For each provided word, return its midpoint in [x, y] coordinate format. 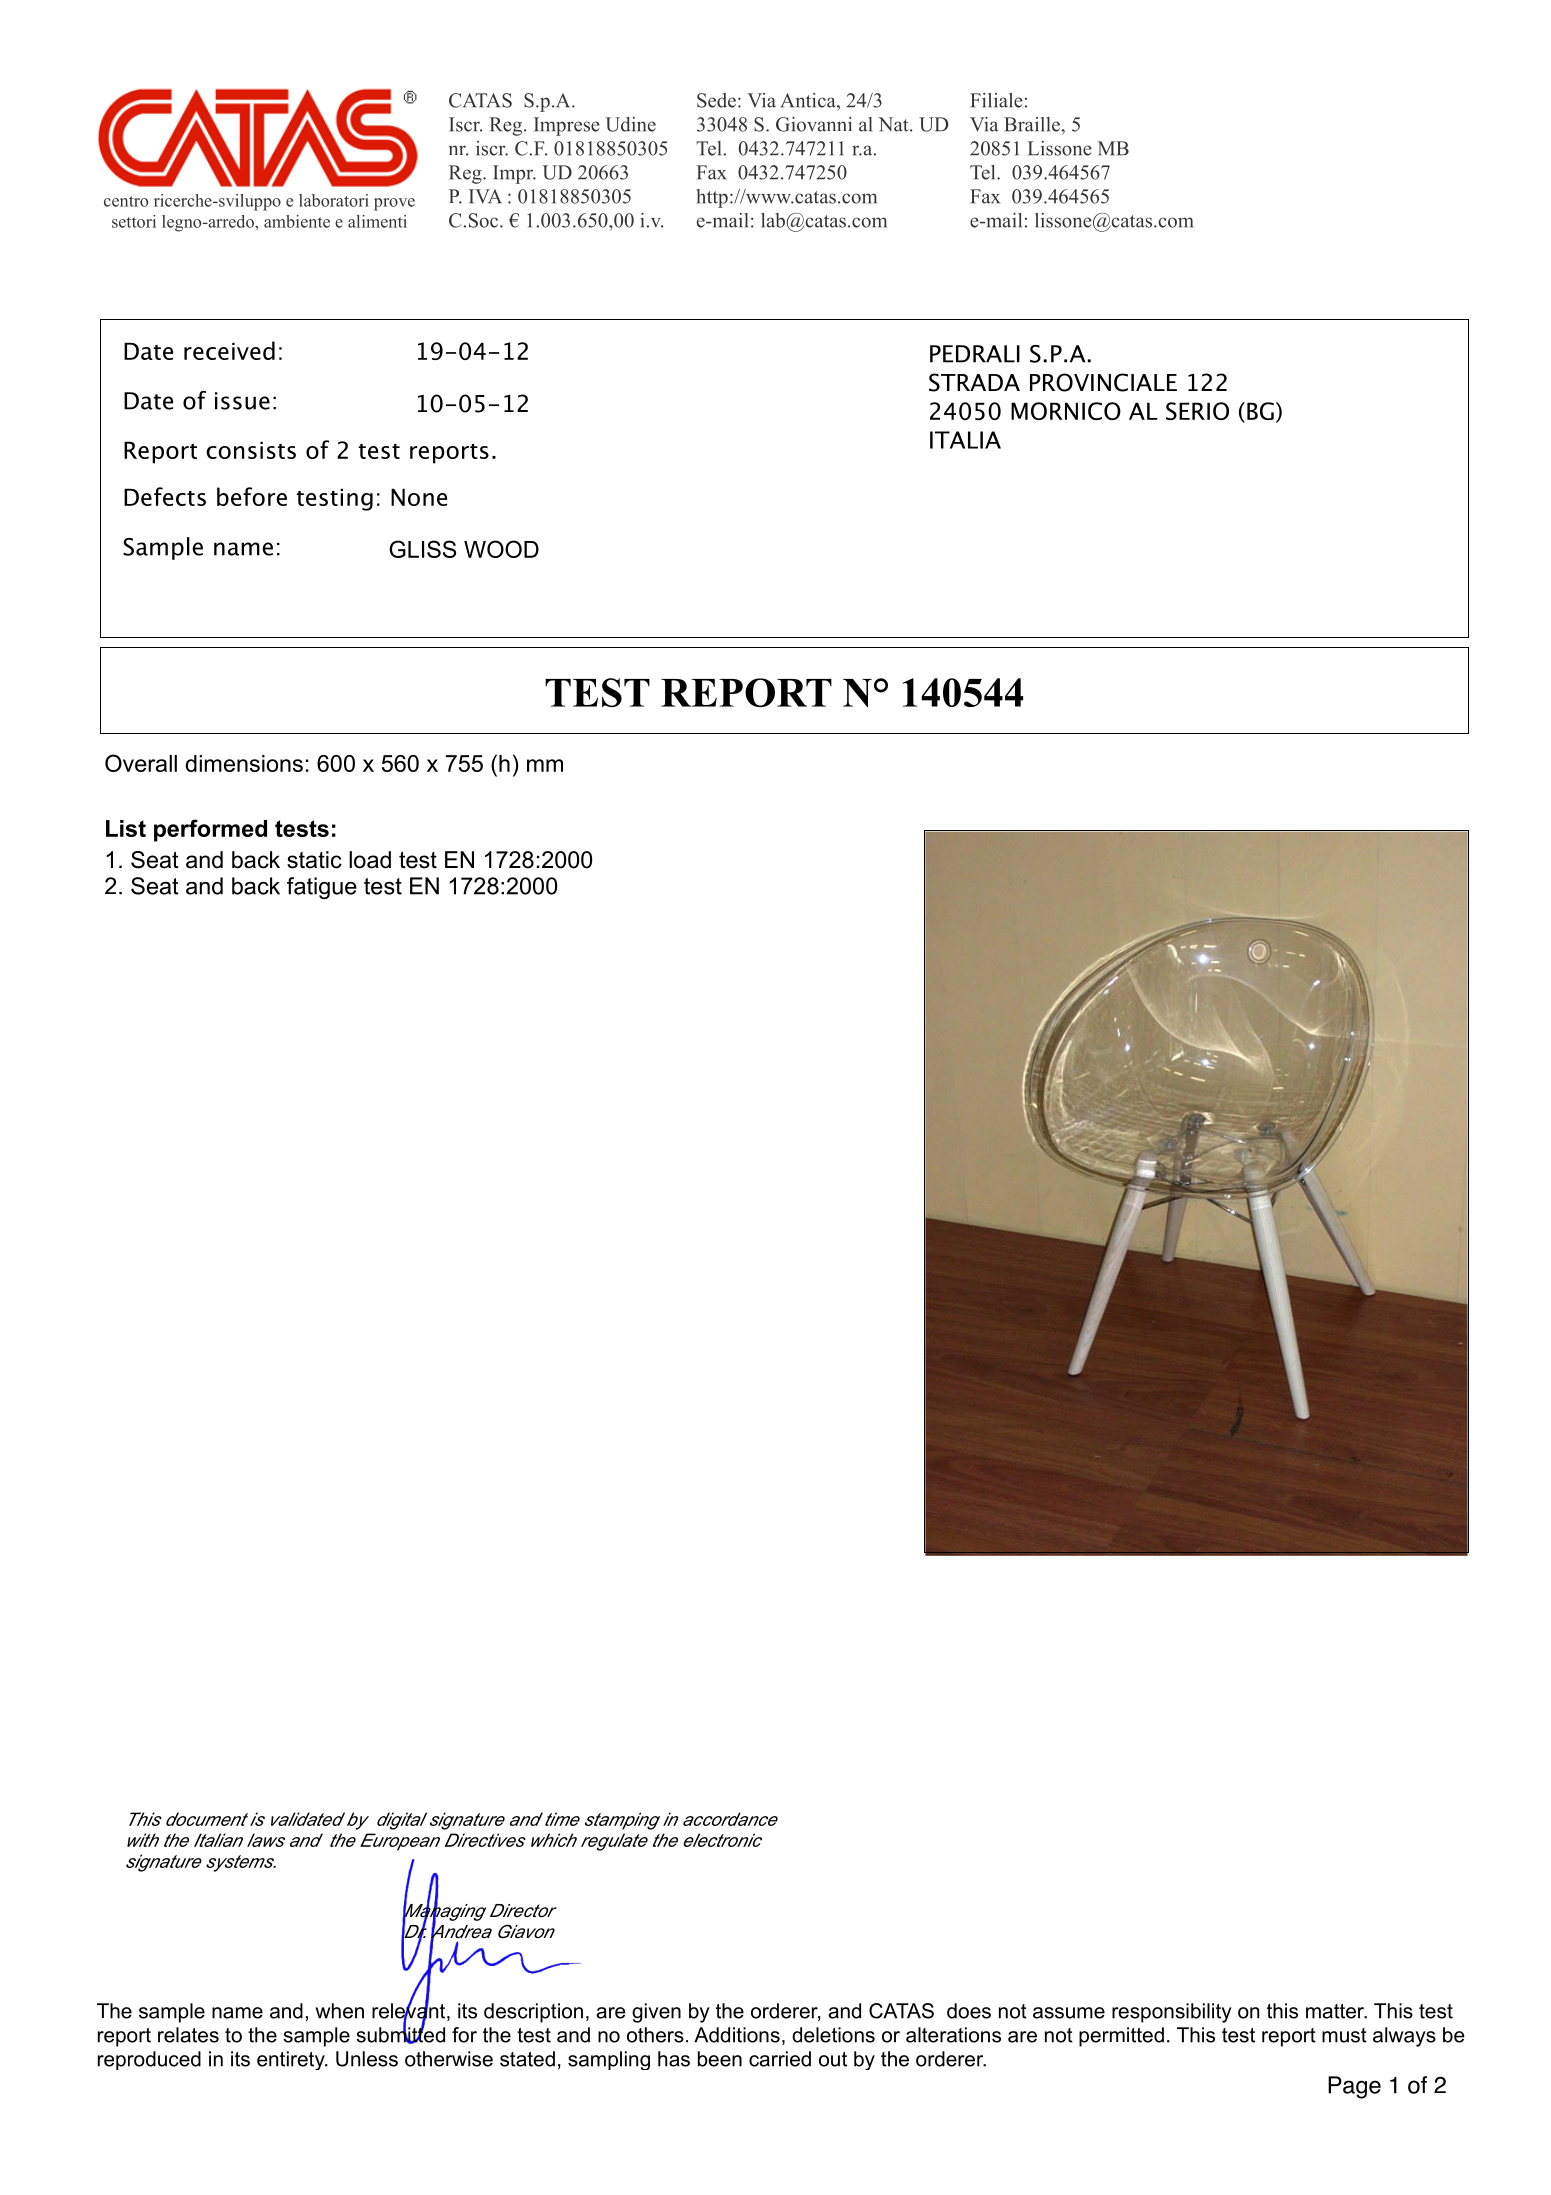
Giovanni [814, 124]
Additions [737, 2035]
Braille [1033, 124]
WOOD [501, 549]
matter [1336, 2011]
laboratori [334, 200]
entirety [292, 2060]
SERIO [1197, 411]
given [656, 2013]
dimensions [244, 763]
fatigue [322, 888]
